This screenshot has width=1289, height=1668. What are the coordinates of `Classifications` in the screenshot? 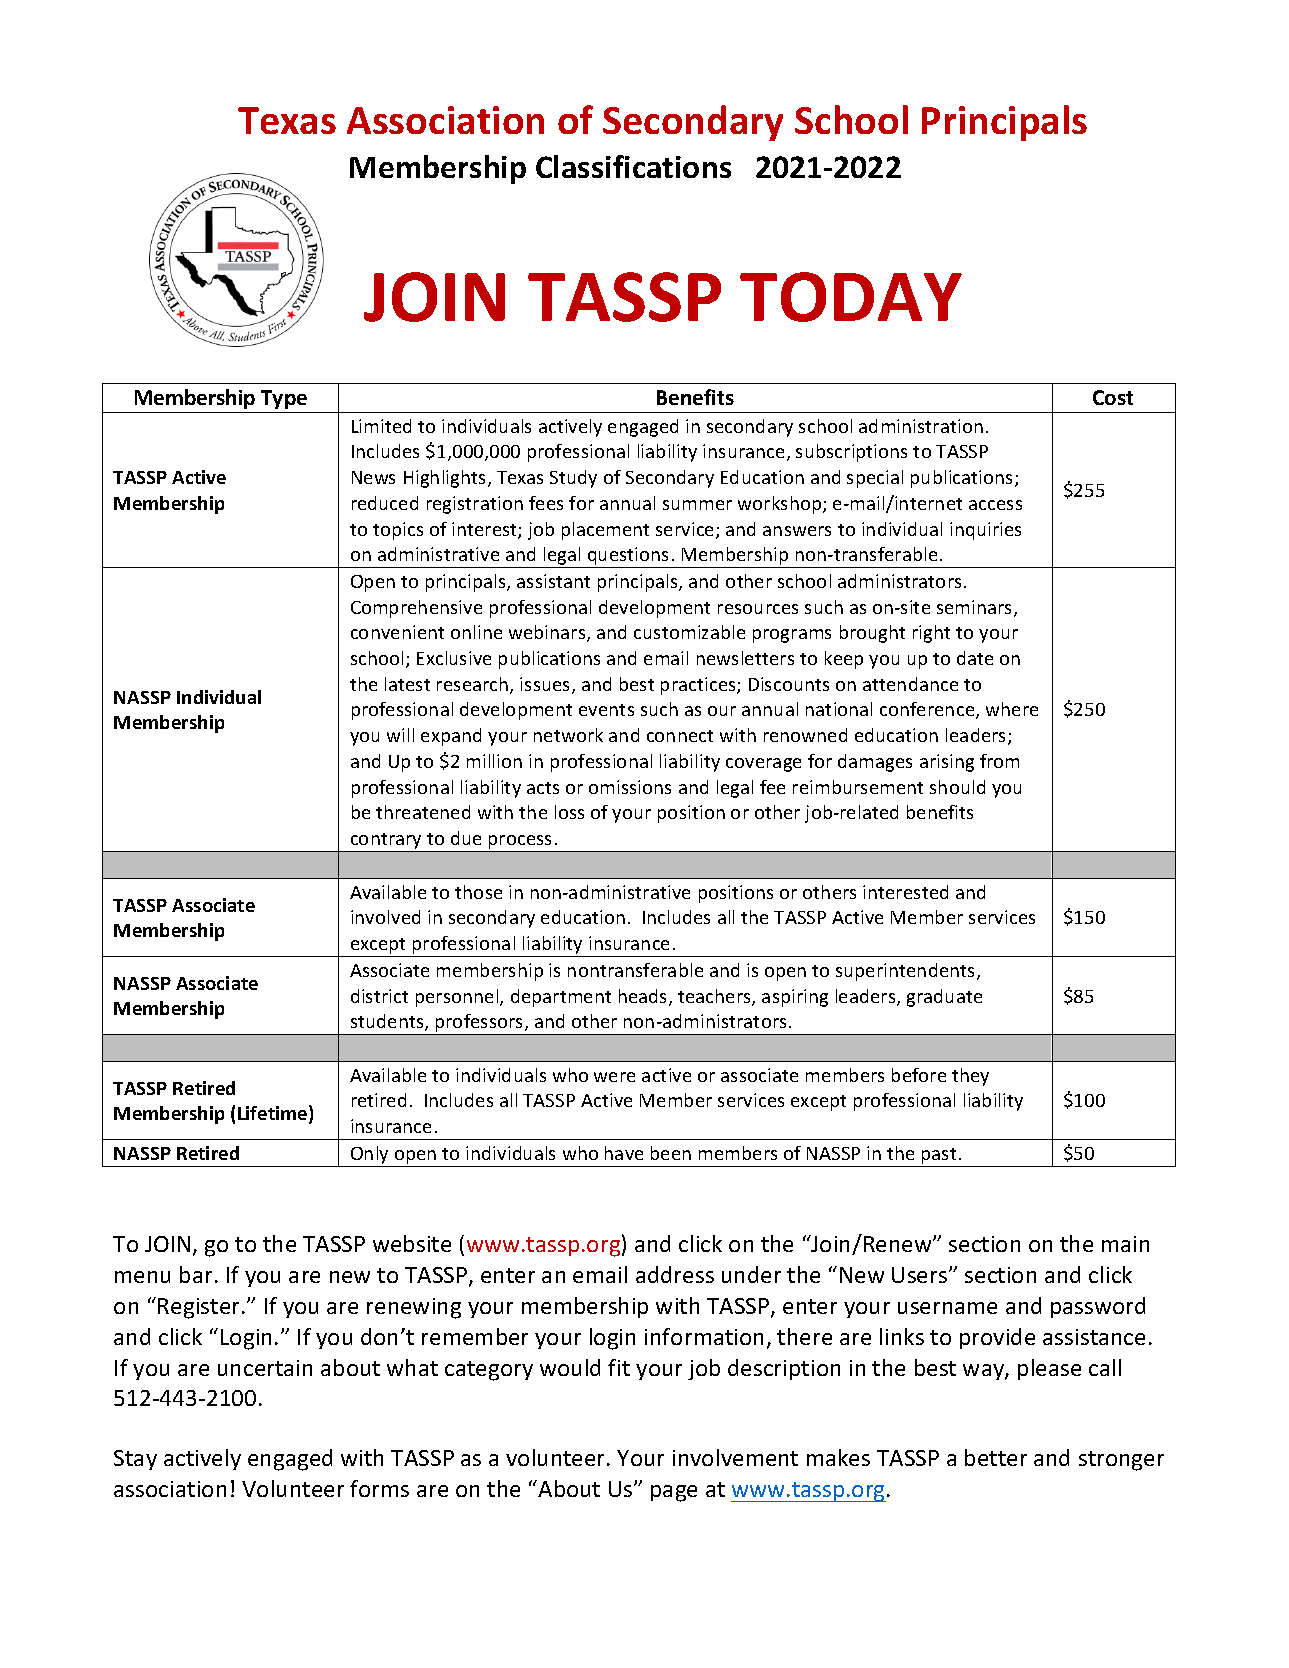 It's located at (633, 166).
